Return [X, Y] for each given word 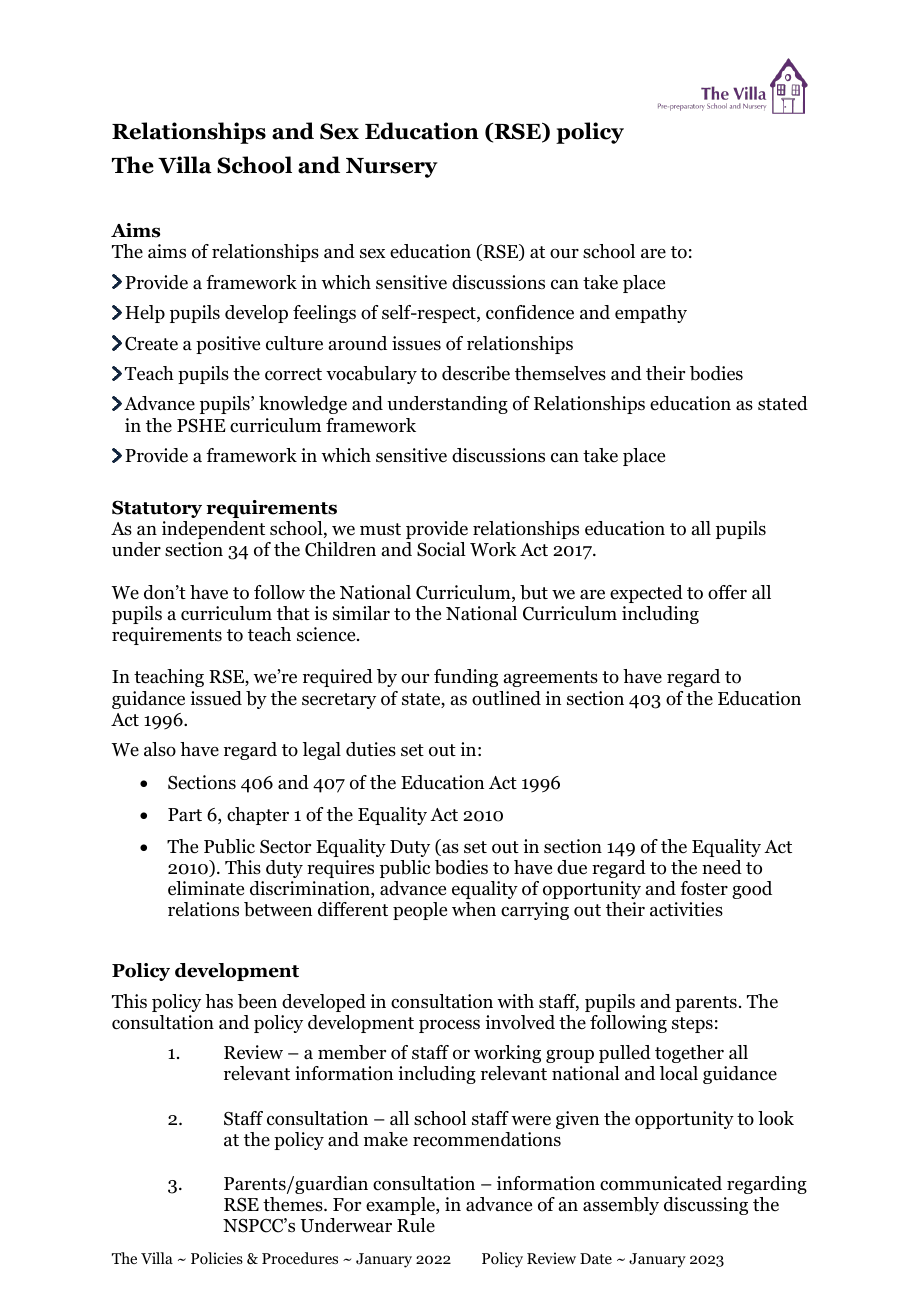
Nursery [392, 168]
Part [185, 814]
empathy [651, 314]
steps [692, 1025]
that [293, 613]
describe [476, 373]
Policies [217, 1258]
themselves [560, 373]
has [219, 1001]
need [722, 867]
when [474, 909]
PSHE [201, 426]
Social [441, 549]
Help [145, 314]
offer [727, 592]
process [449, 1026]
